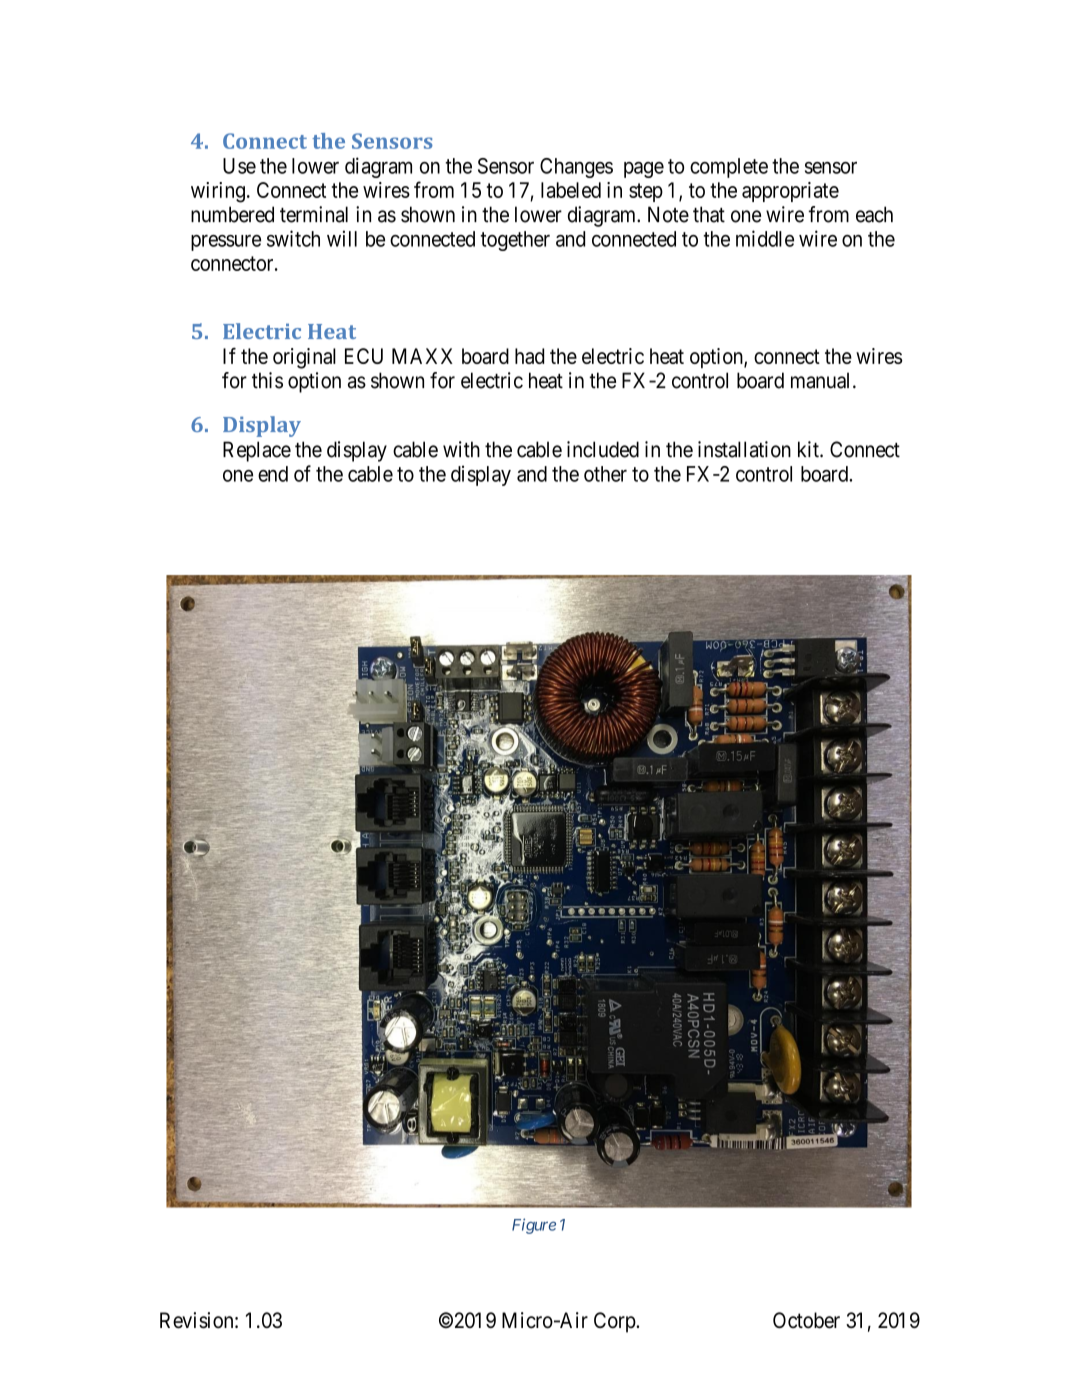 This page has height=1396, width=1078. What do you see at coordinates (605, 474) in the page?
I see `other` at bounding box center [605, 474].
